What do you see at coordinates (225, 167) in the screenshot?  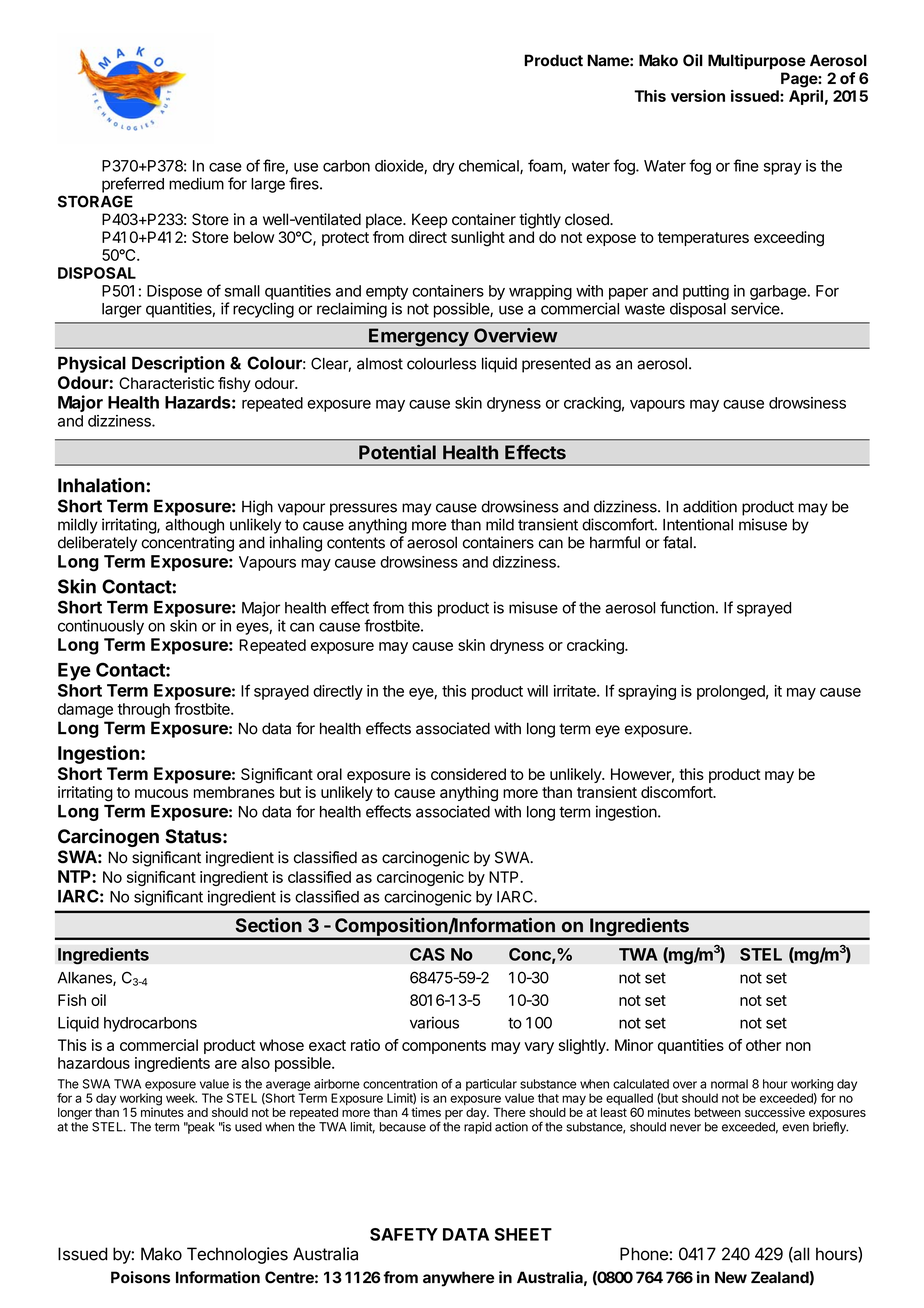 I see `case` at bounding box center [225, 167].
